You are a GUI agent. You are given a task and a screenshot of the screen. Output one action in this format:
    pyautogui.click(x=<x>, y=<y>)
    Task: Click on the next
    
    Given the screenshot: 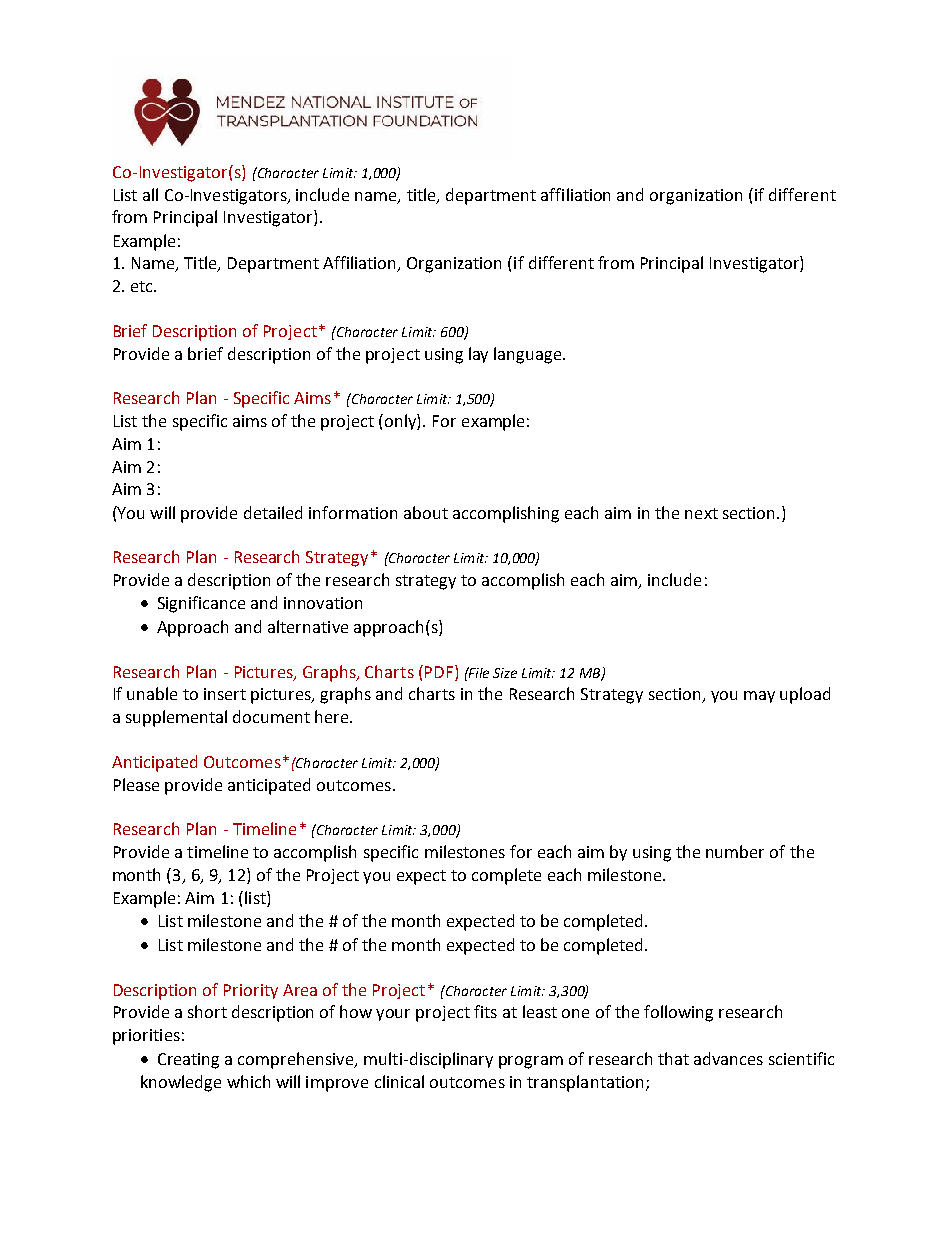 What is the action you would take?
    pyautogui.click(x=701, y=513)
